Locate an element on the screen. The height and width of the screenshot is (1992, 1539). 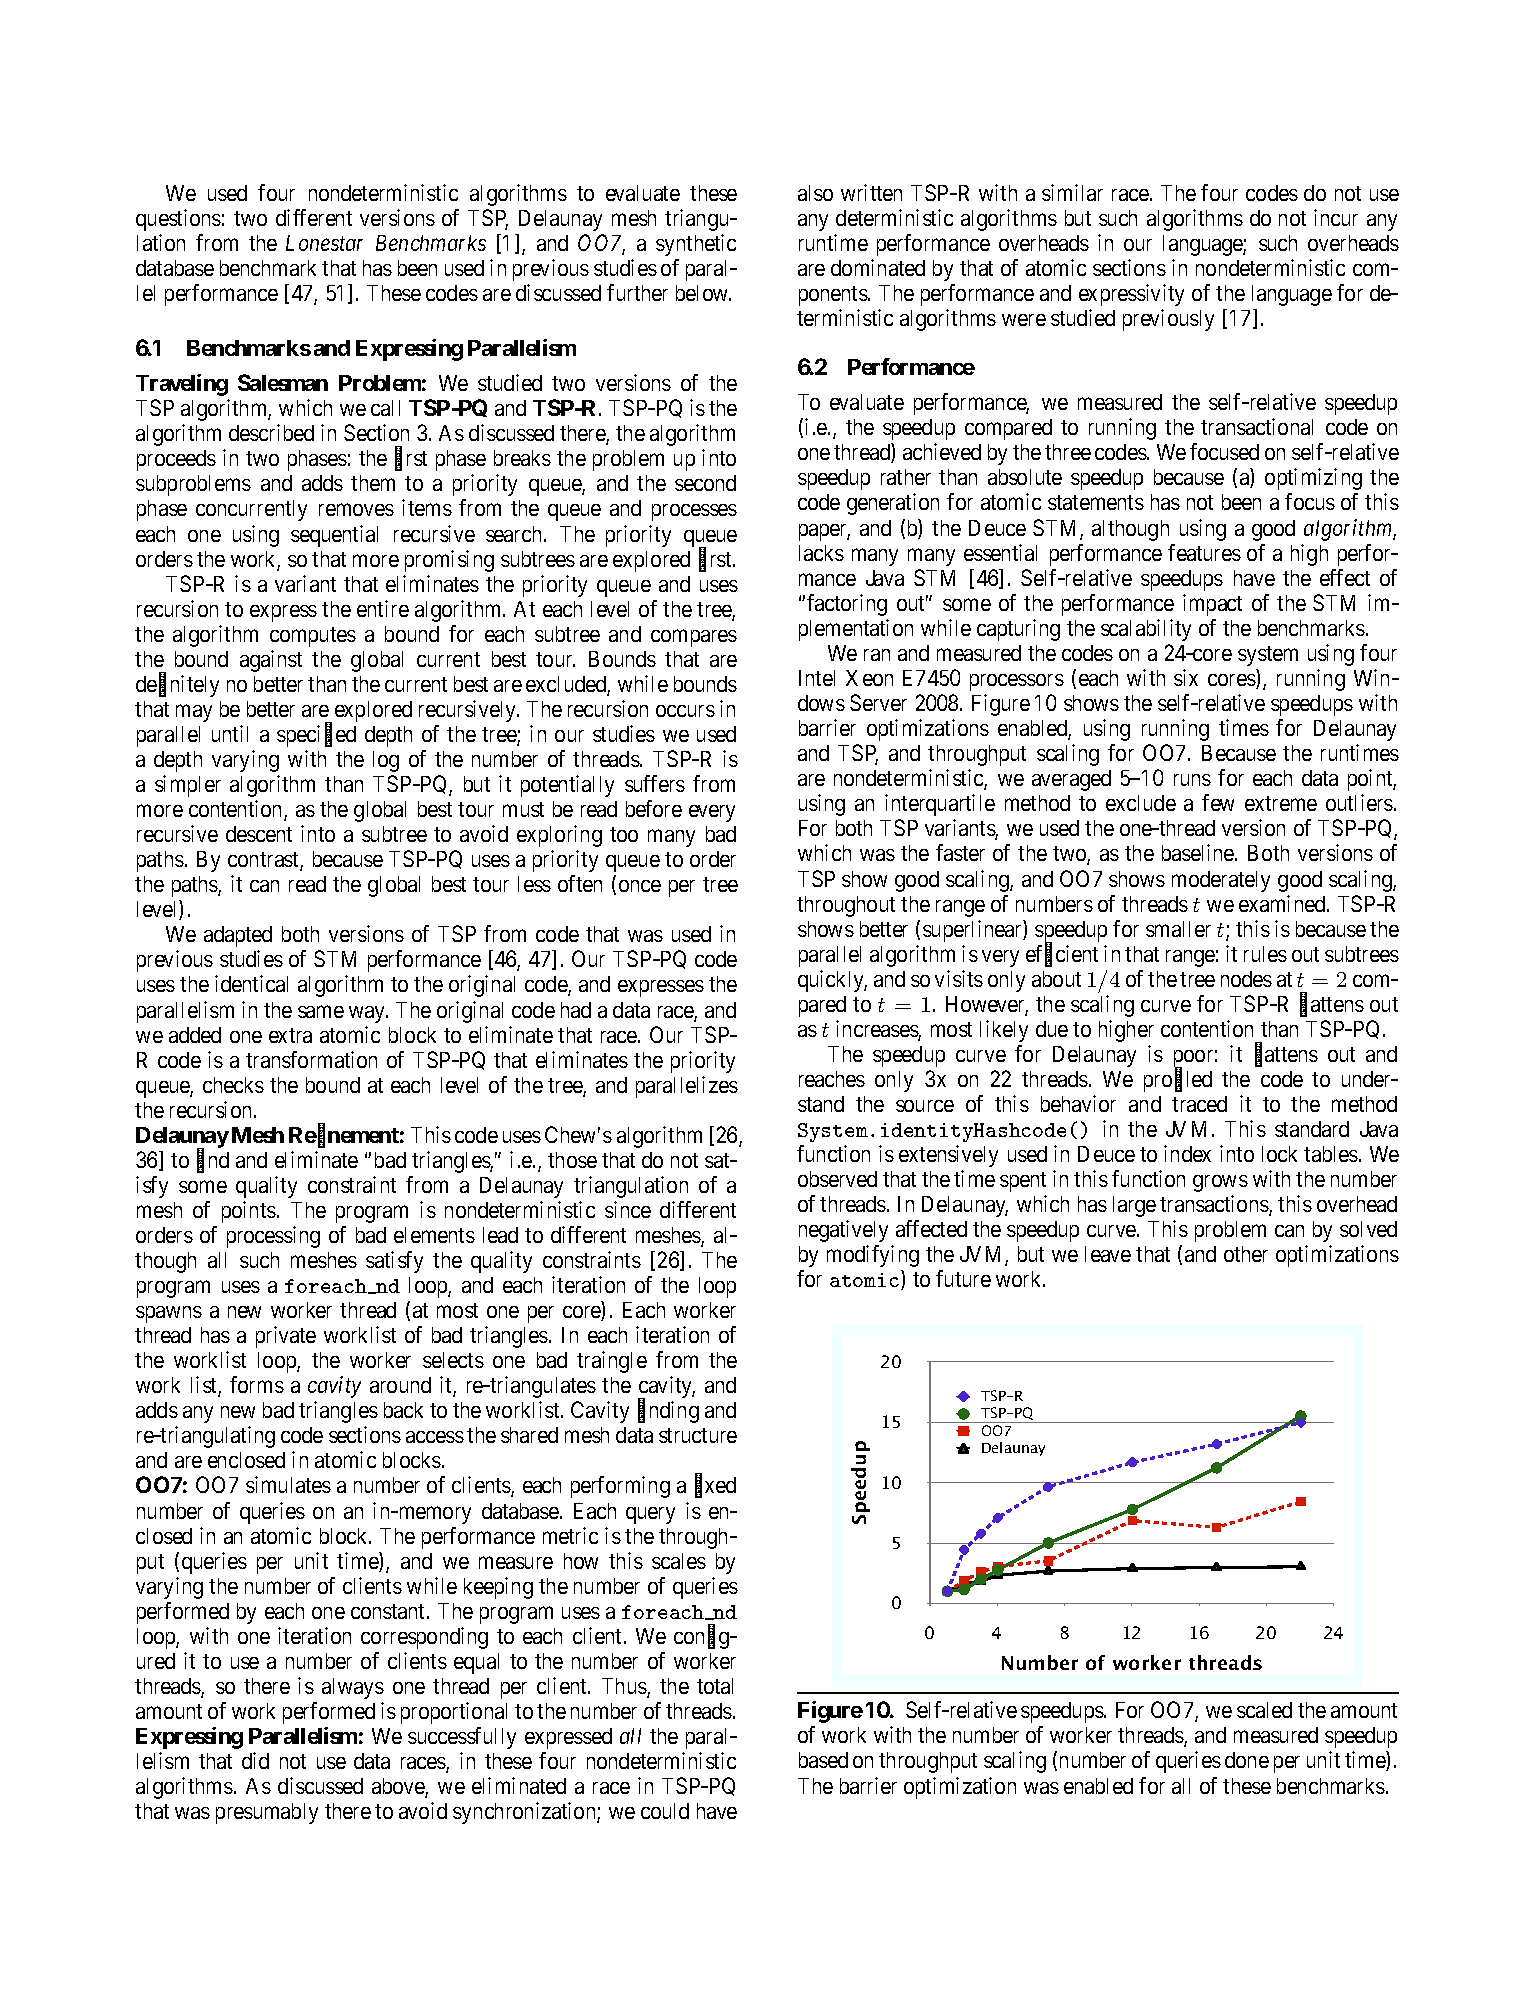
features is located at coordinates (1204, 552).
